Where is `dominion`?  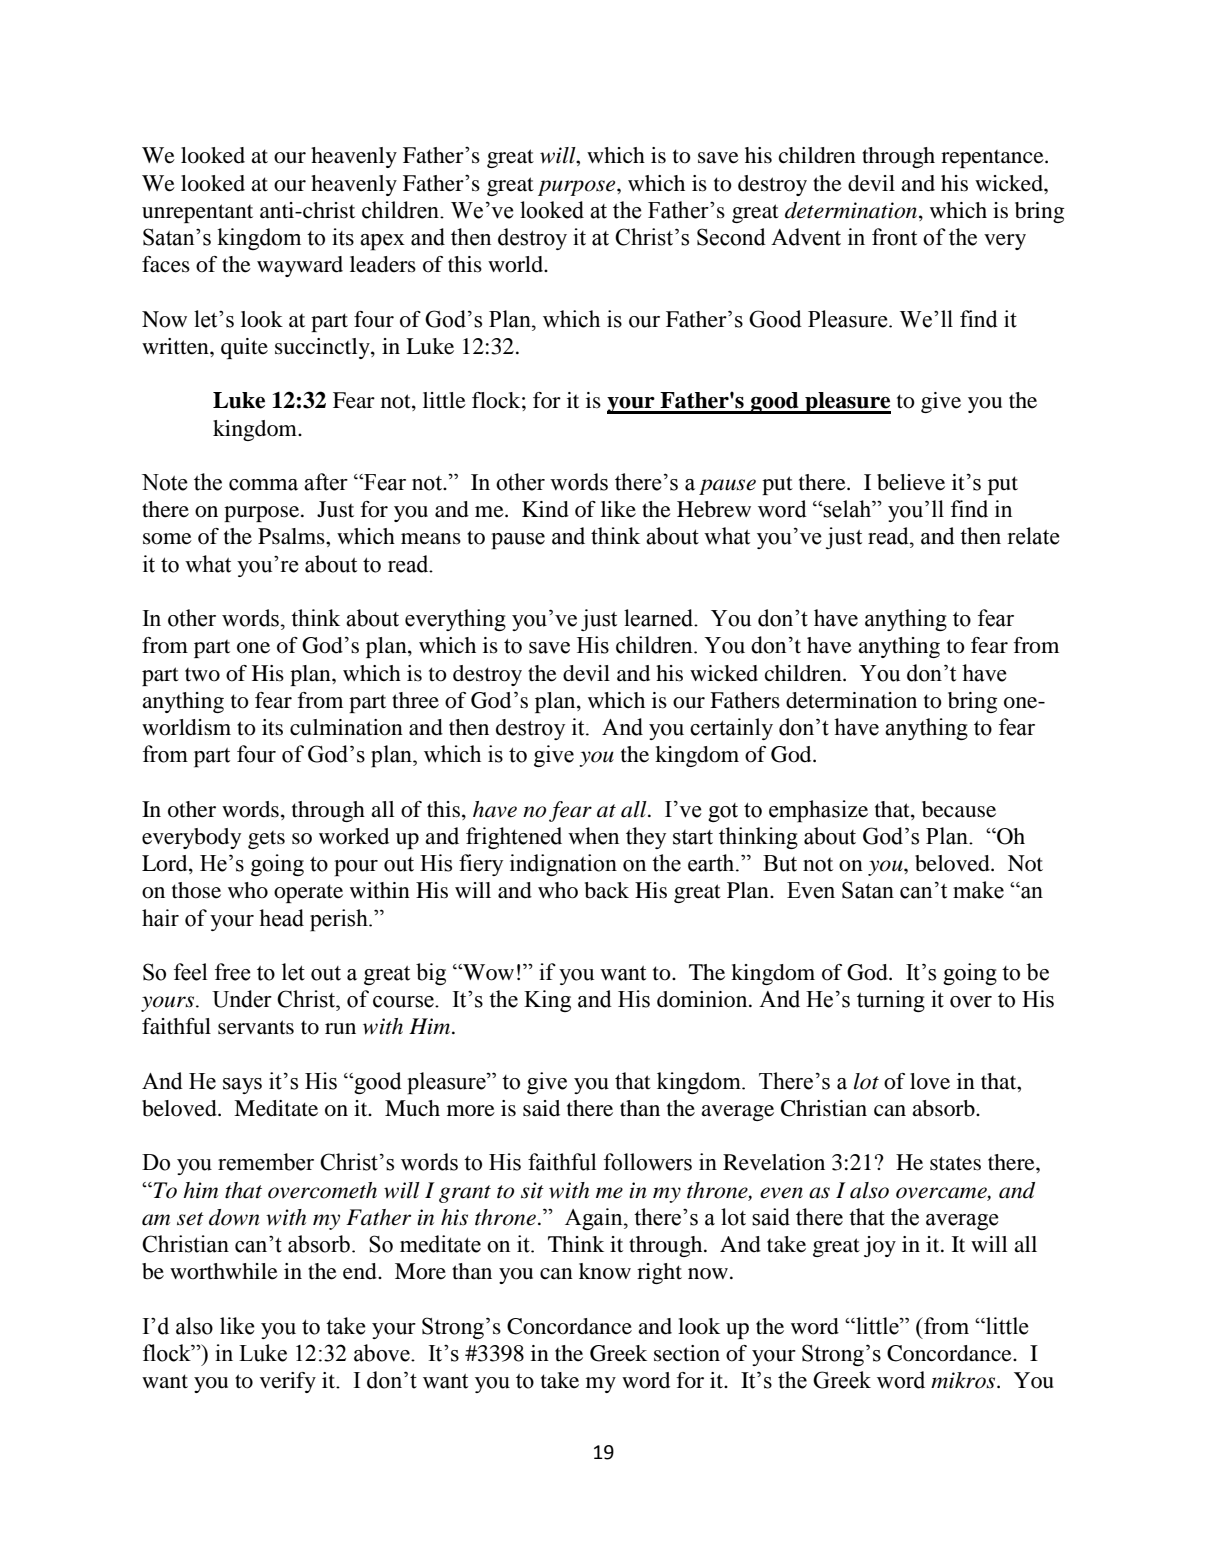
dominion is located at coordinates (703, 999).
